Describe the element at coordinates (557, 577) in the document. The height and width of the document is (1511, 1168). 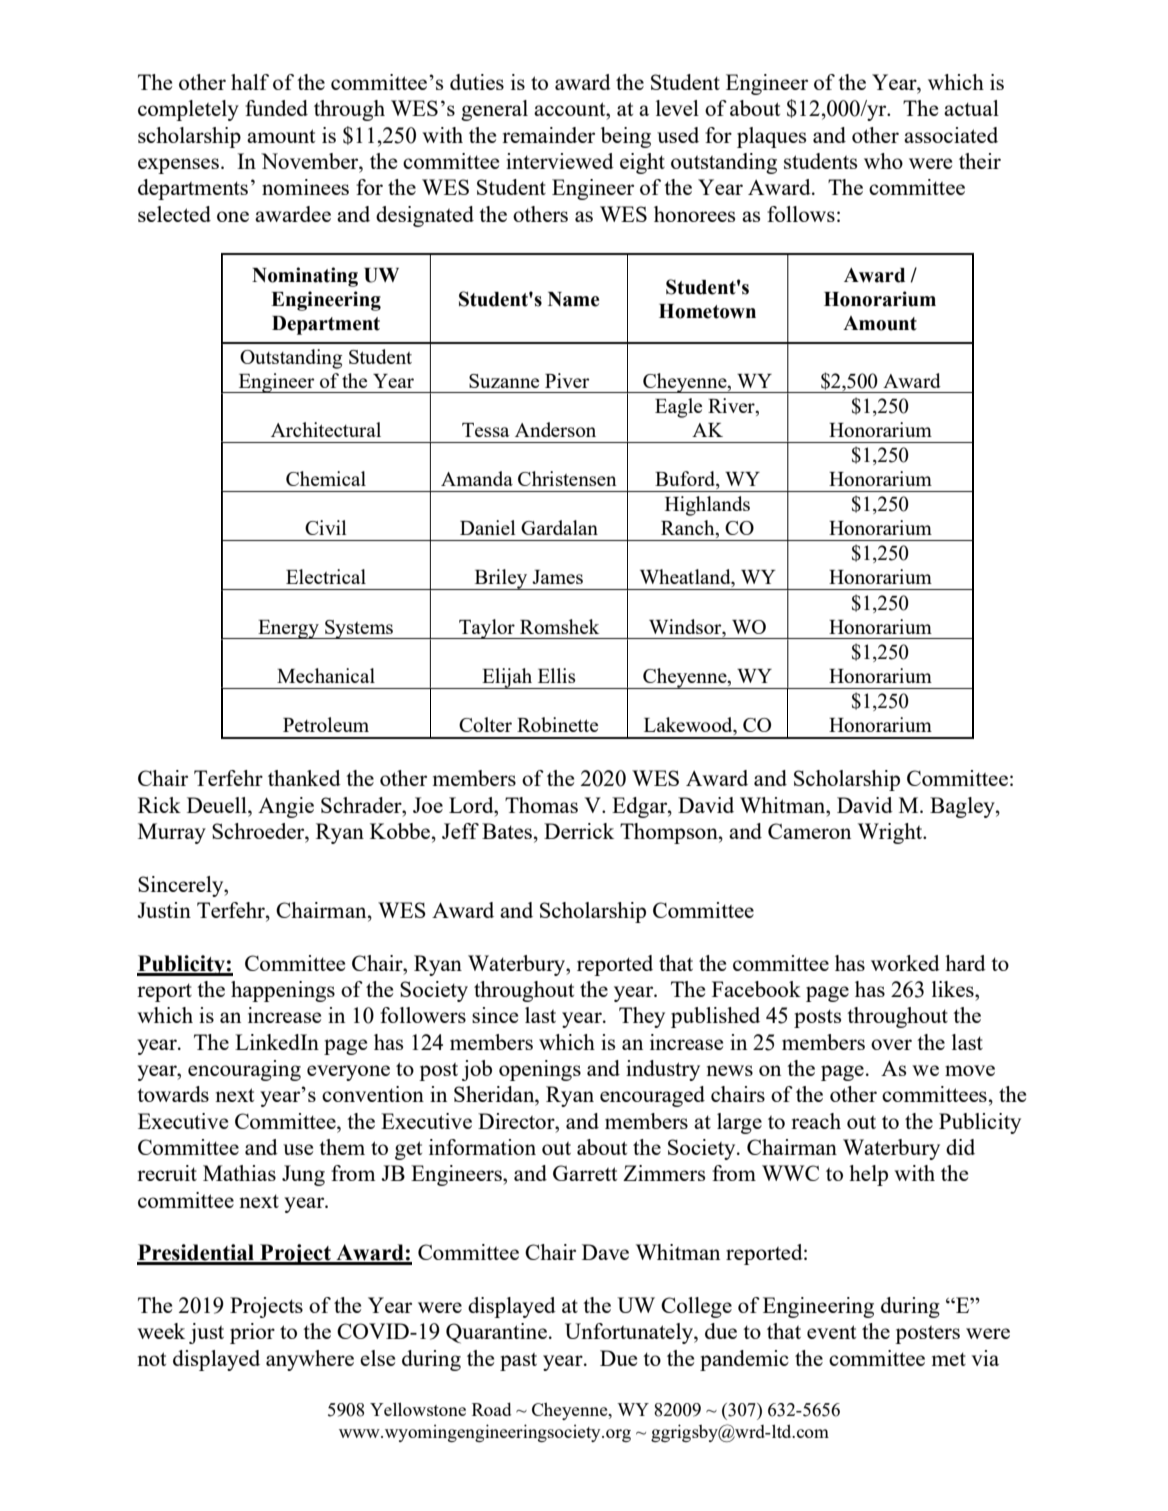
I see `James` at that location.
